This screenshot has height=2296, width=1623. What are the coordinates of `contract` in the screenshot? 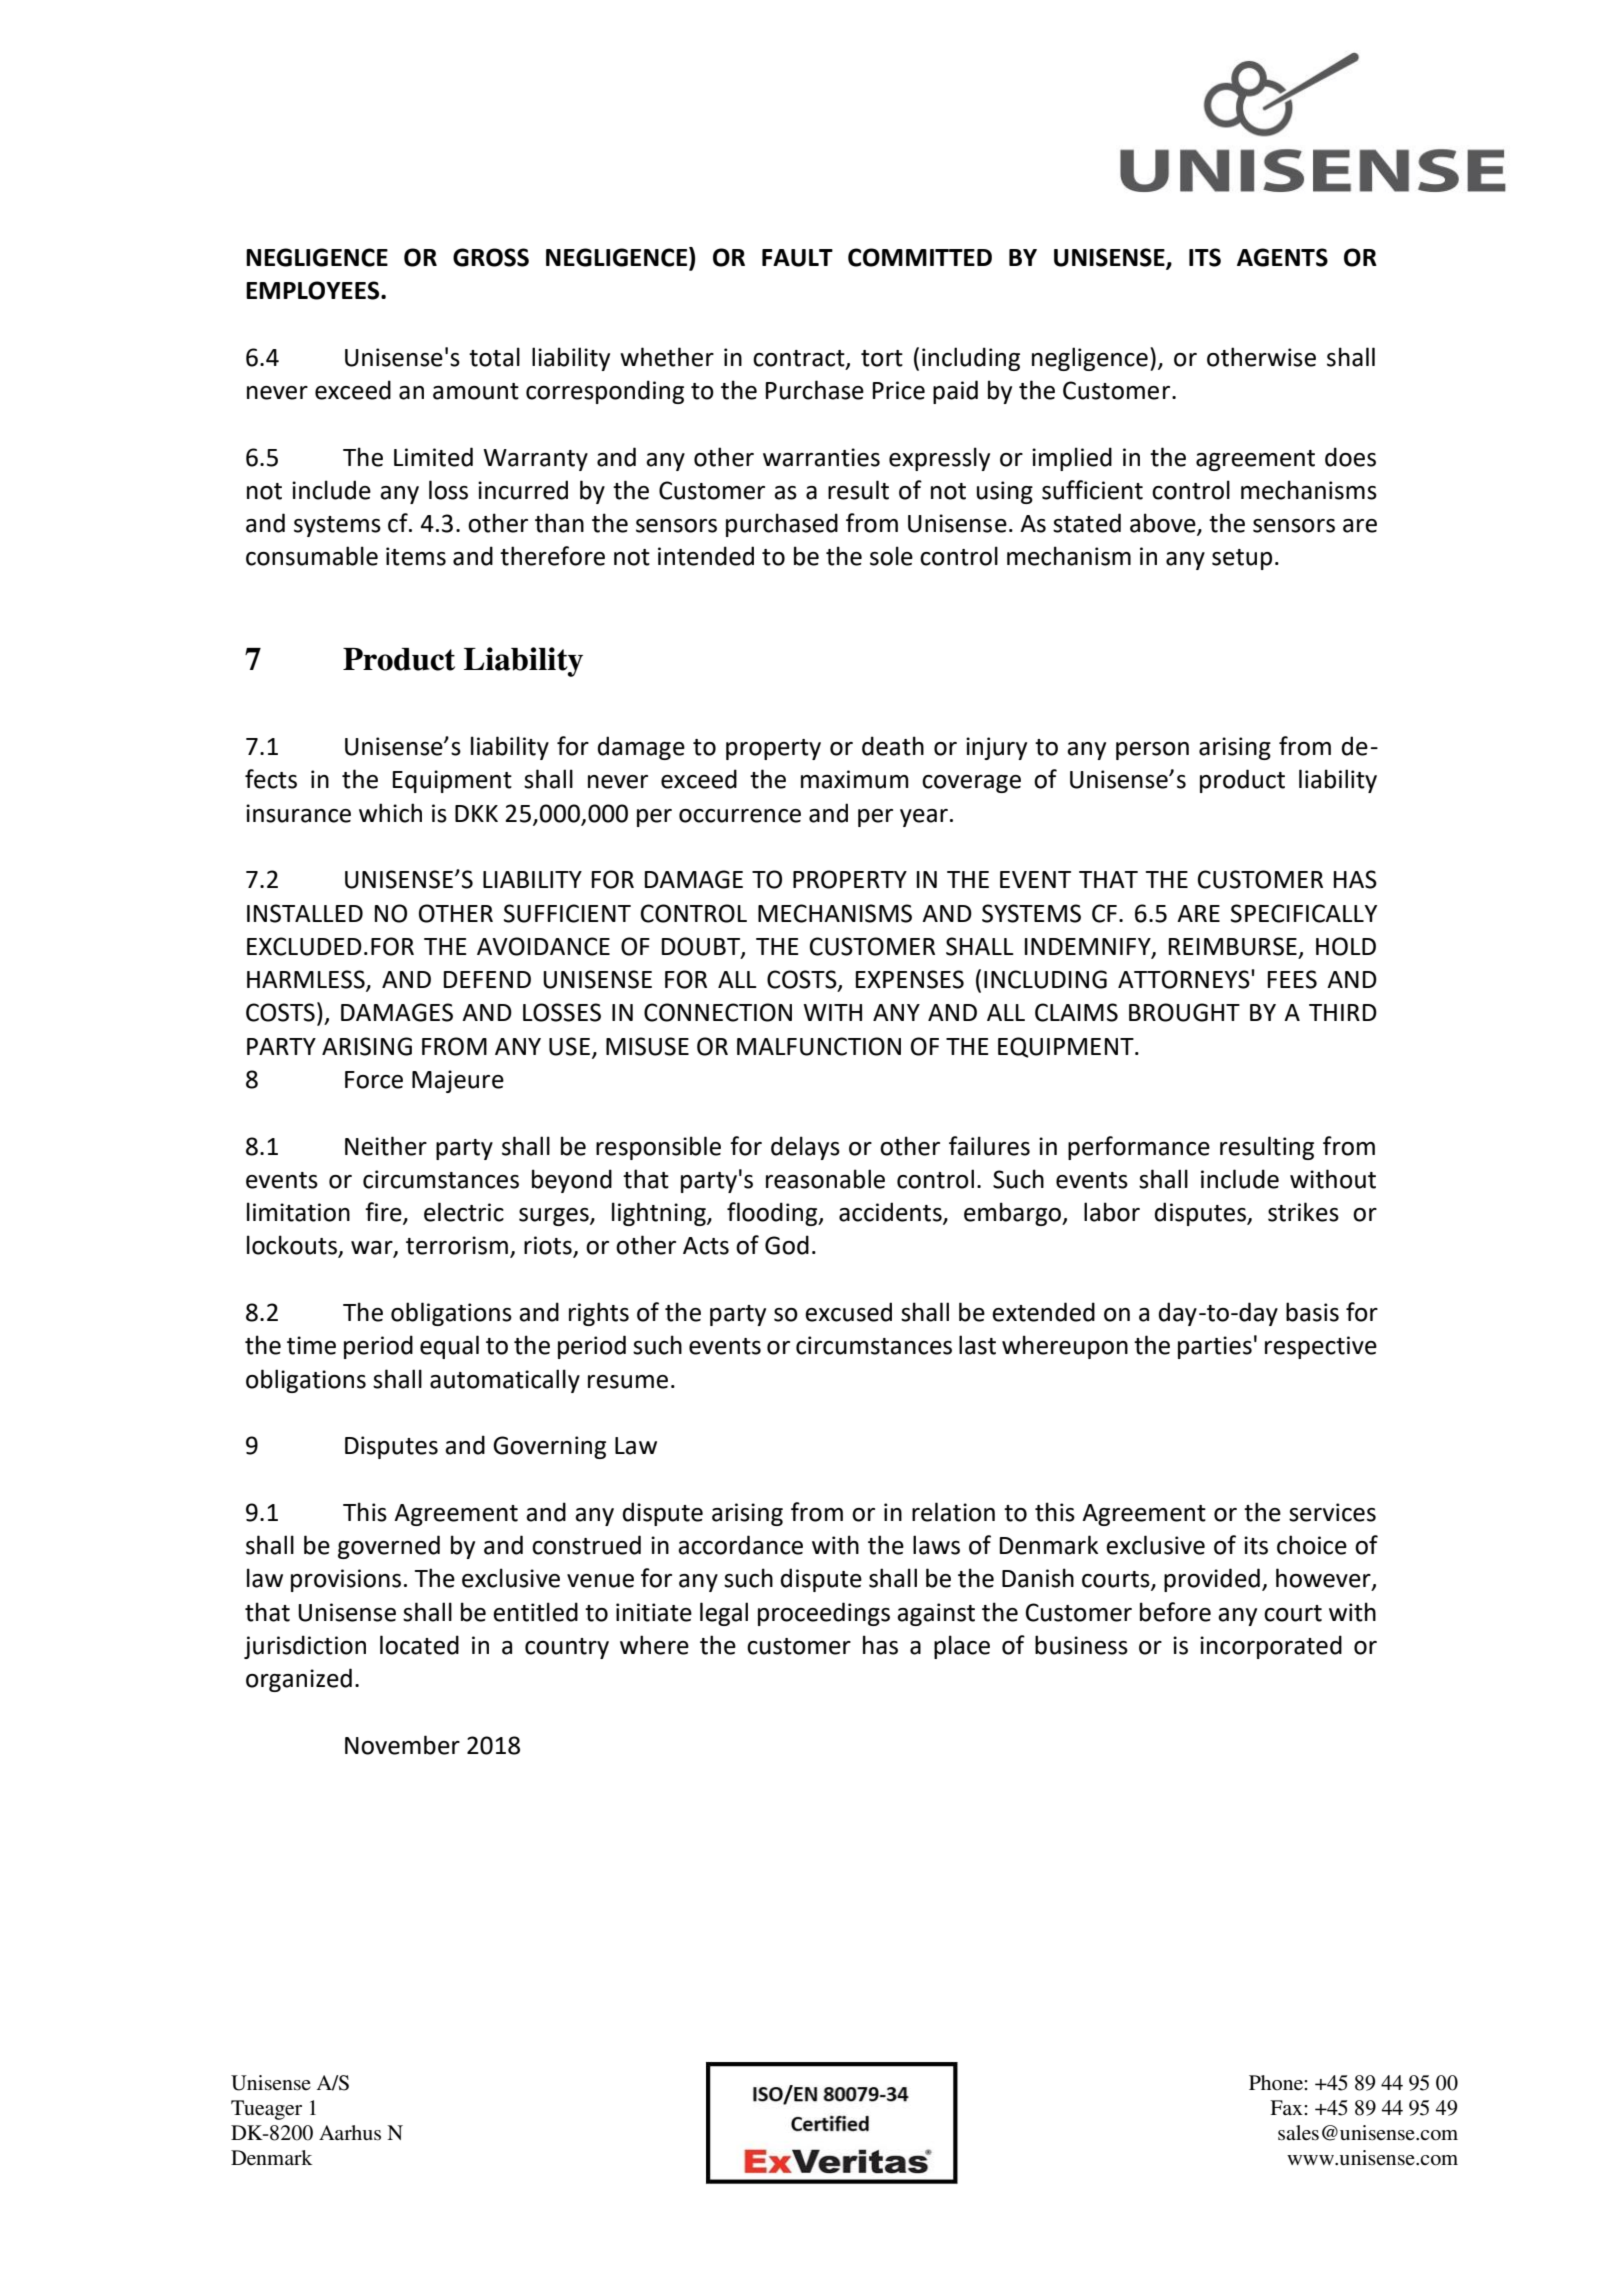 It's located at (800, 359).
